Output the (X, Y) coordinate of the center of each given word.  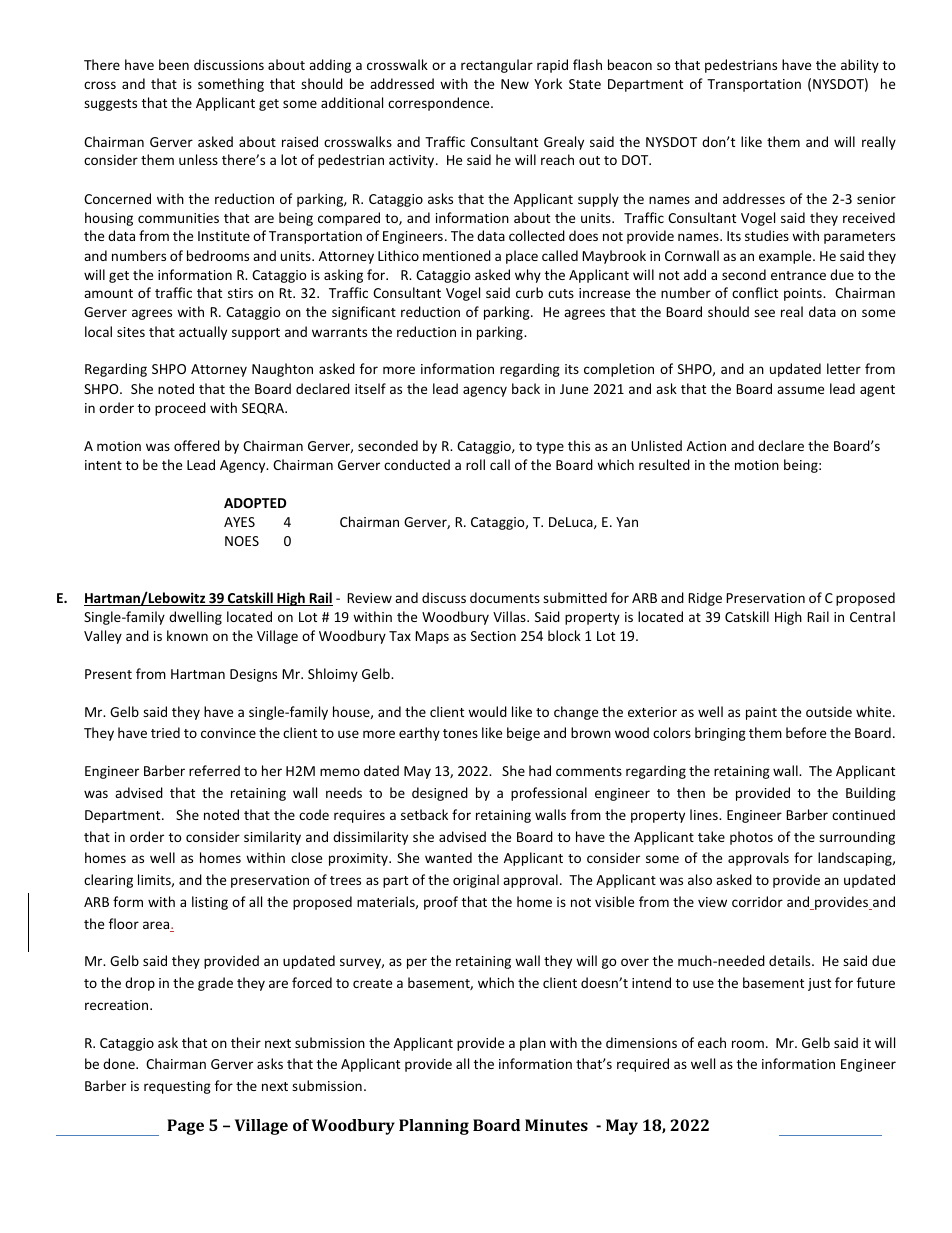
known (187, 635)
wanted (448, 857)
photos (751, 838)
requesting (177, 1087)
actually (203, 333)
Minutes (556, 1125)
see (764, 313)
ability (860, 66)
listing (210, 903)
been (174, 64)
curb (529, 292)
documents (505, 597)
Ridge (705, 599)
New (515, 84)
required (643, 1065)
